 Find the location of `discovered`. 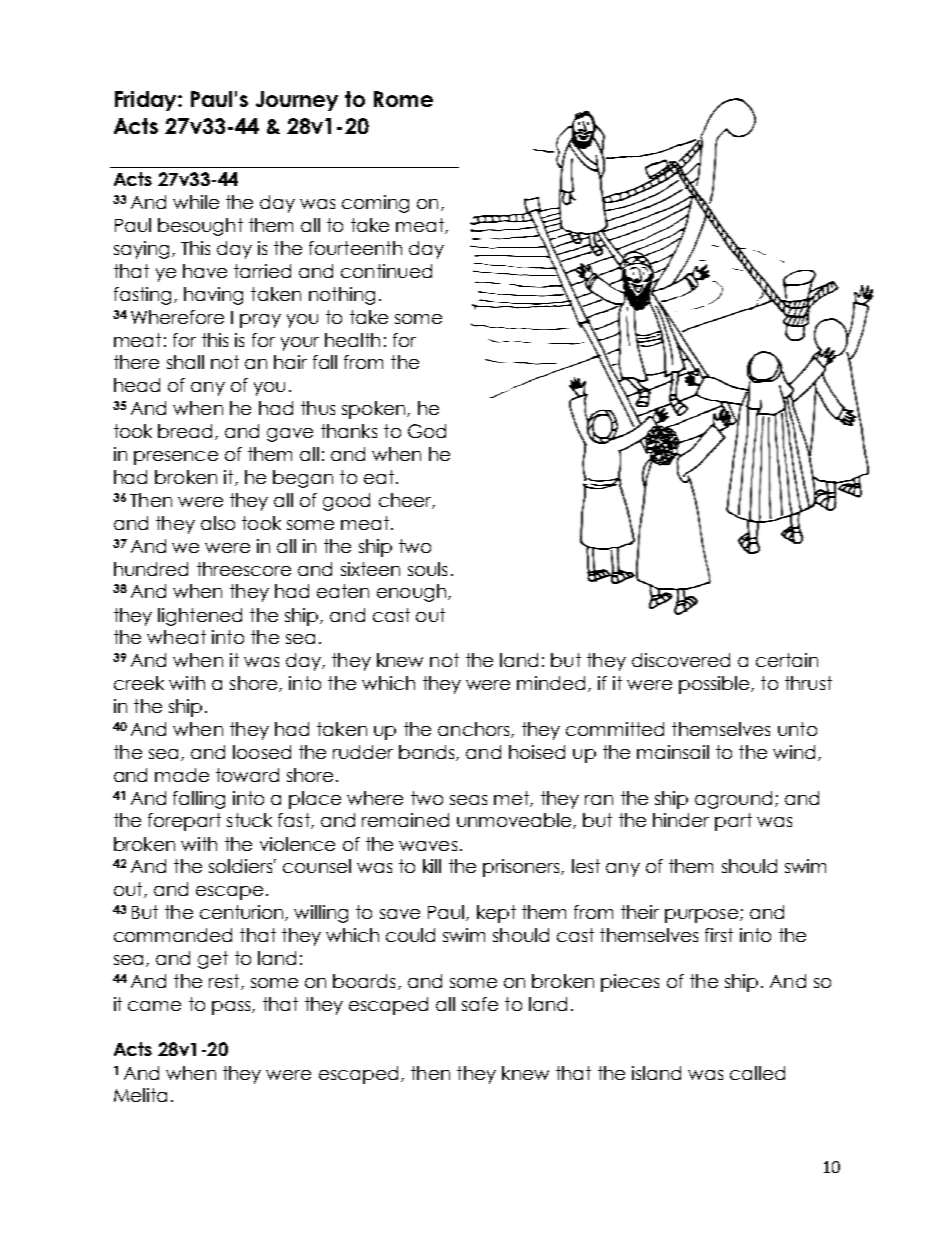

discovered is located at coordinates (681, 660).
